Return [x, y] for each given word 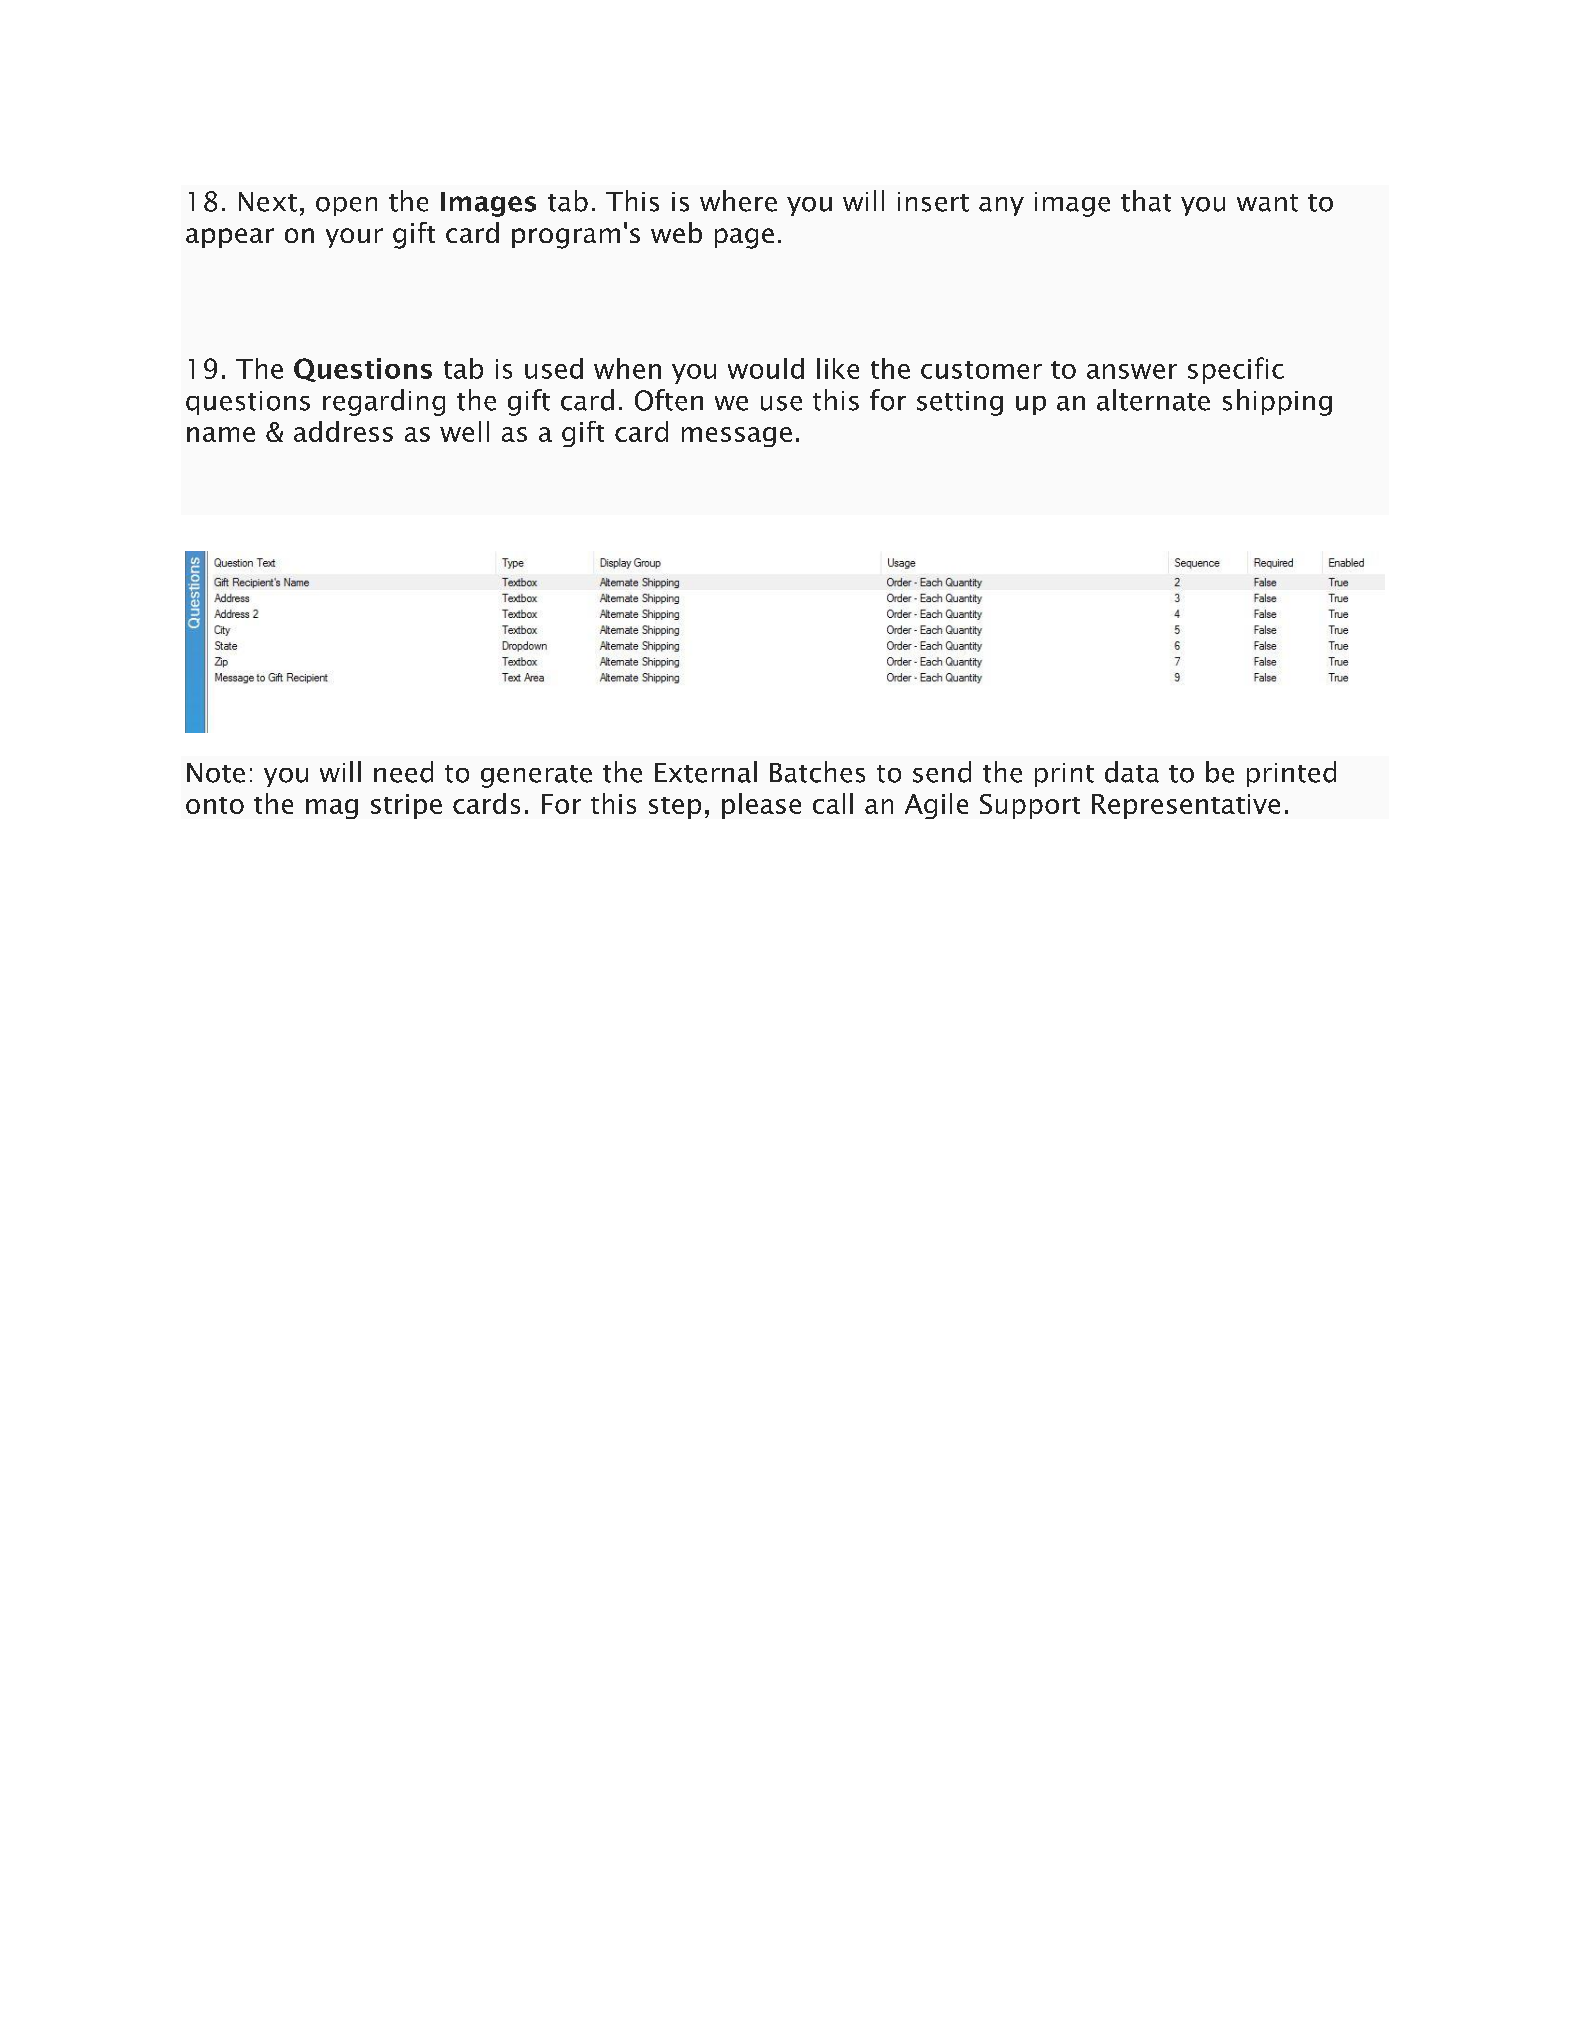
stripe [406, 806]
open [346, 206]
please [761, 806]
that [1146, 201]
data [1132, 772]
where [738, 201]
